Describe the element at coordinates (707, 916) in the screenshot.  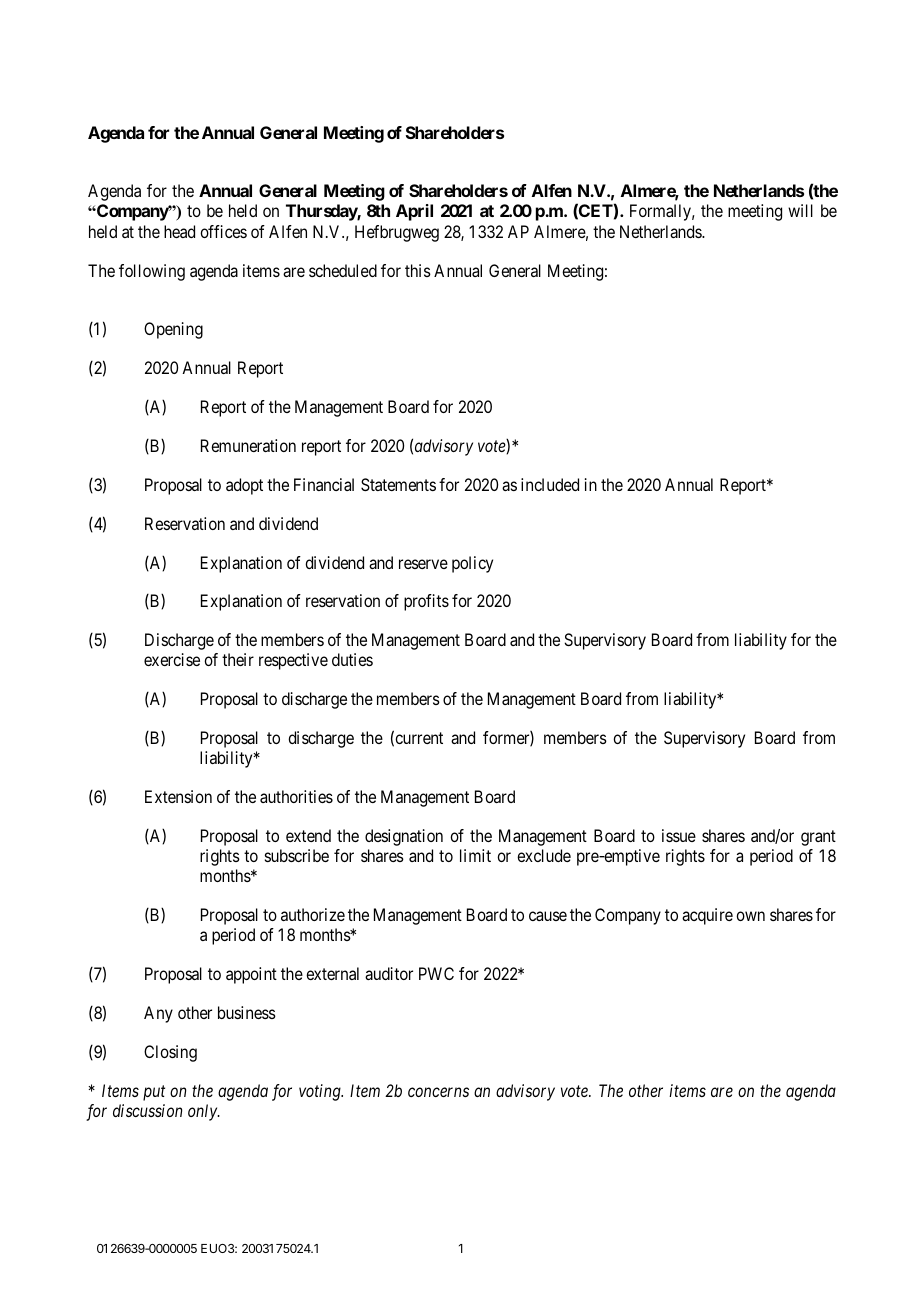
I see `acquire` at that location.
